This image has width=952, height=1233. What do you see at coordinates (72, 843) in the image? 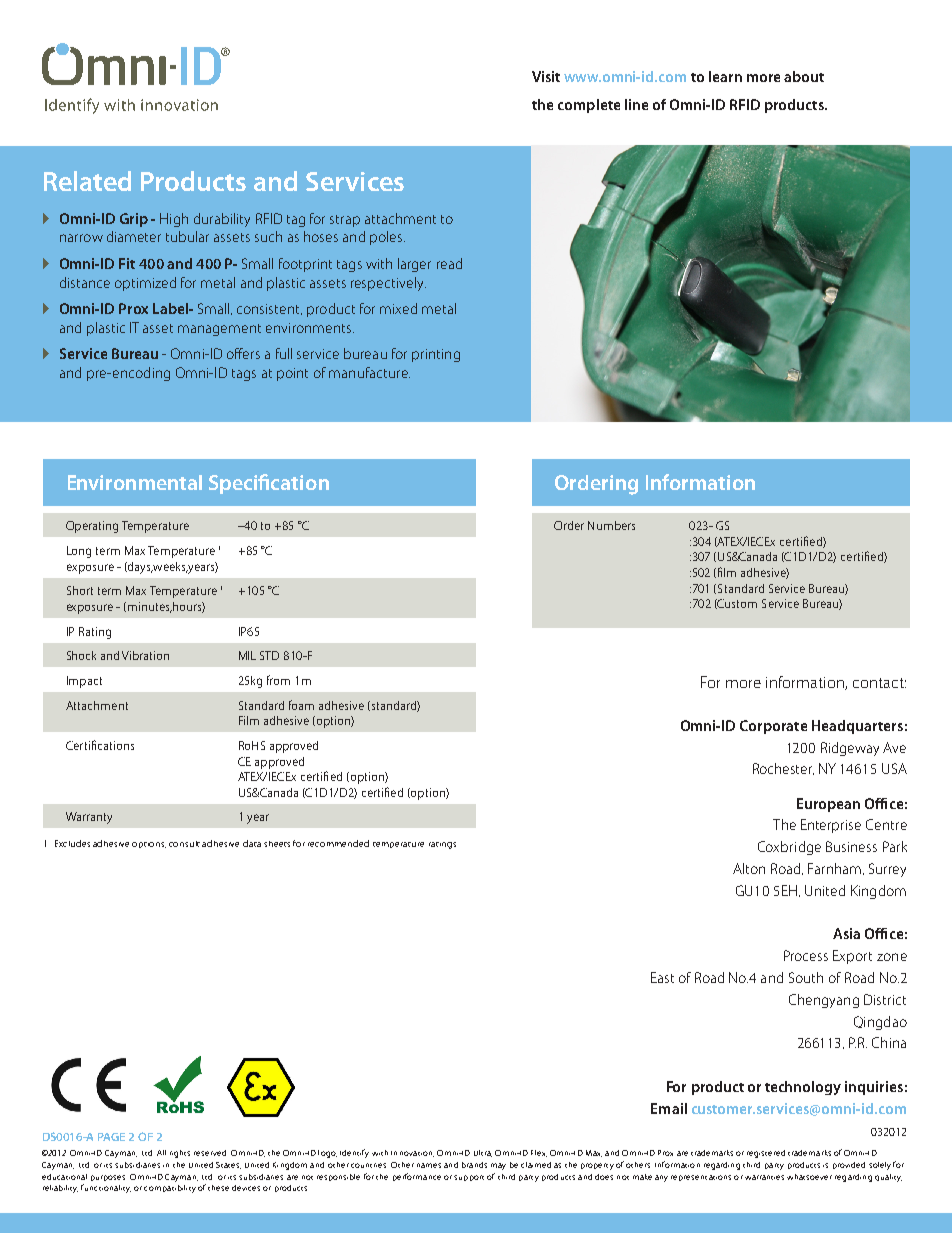
I see `Excludes` at bounding box center [72, 843].
